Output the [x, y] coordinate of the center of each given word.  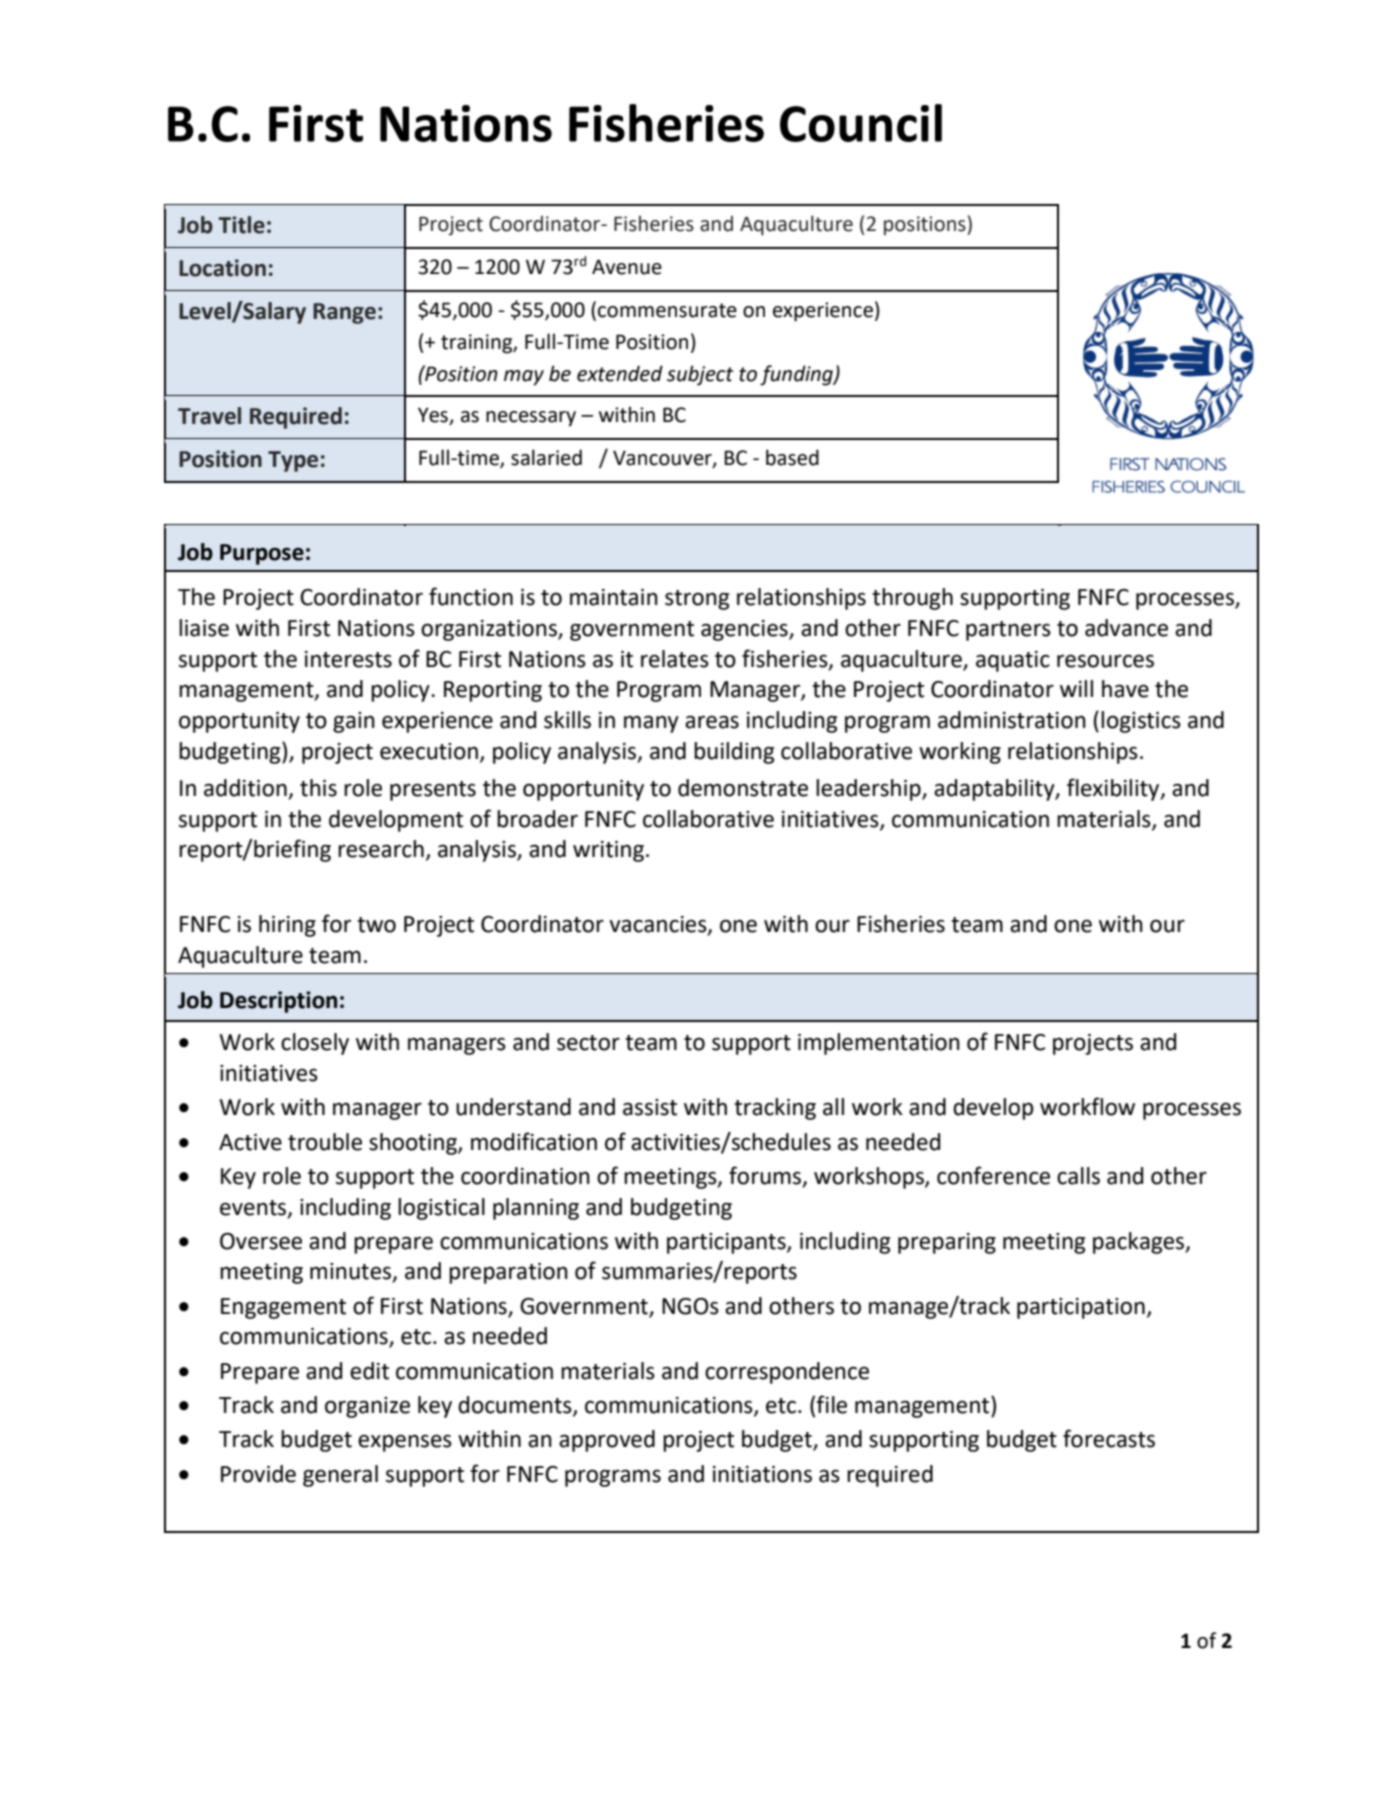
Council [861, 123]
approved [607, 1441]
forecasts [1109, 1438]
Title [241, 225]
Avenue [627, 267]
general [340, 1476]
